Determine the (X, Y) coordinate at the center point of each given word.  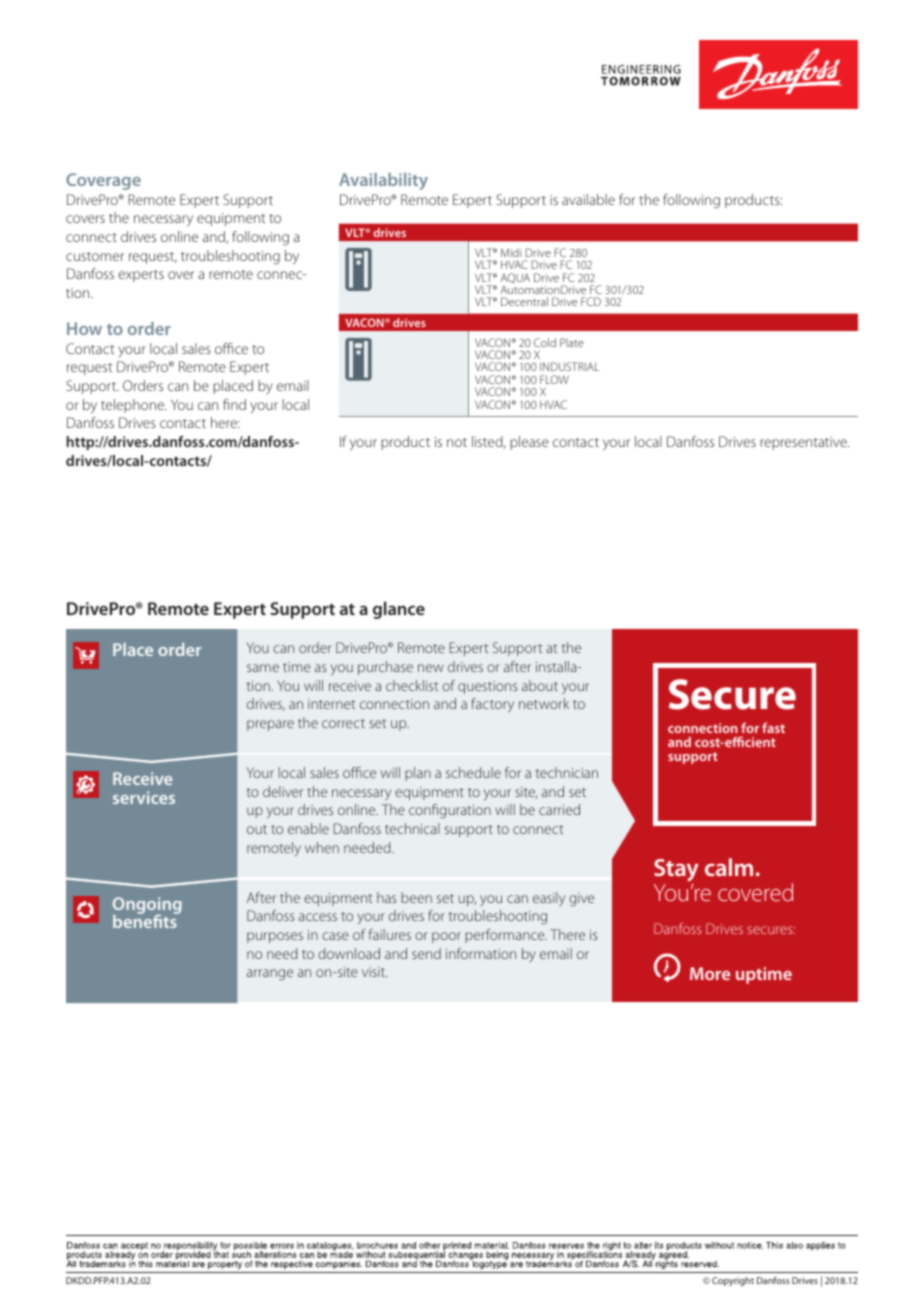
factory (492, 705)
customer (95, 256)
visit (374, 972)
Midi (511, 252)
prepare (270, 725)
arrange (270, 974)
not (457, 442)
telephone (134, 406)
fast (773, 727)
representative (804, 443)
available (588, 199)
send (426, 953)
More (710, 973)
